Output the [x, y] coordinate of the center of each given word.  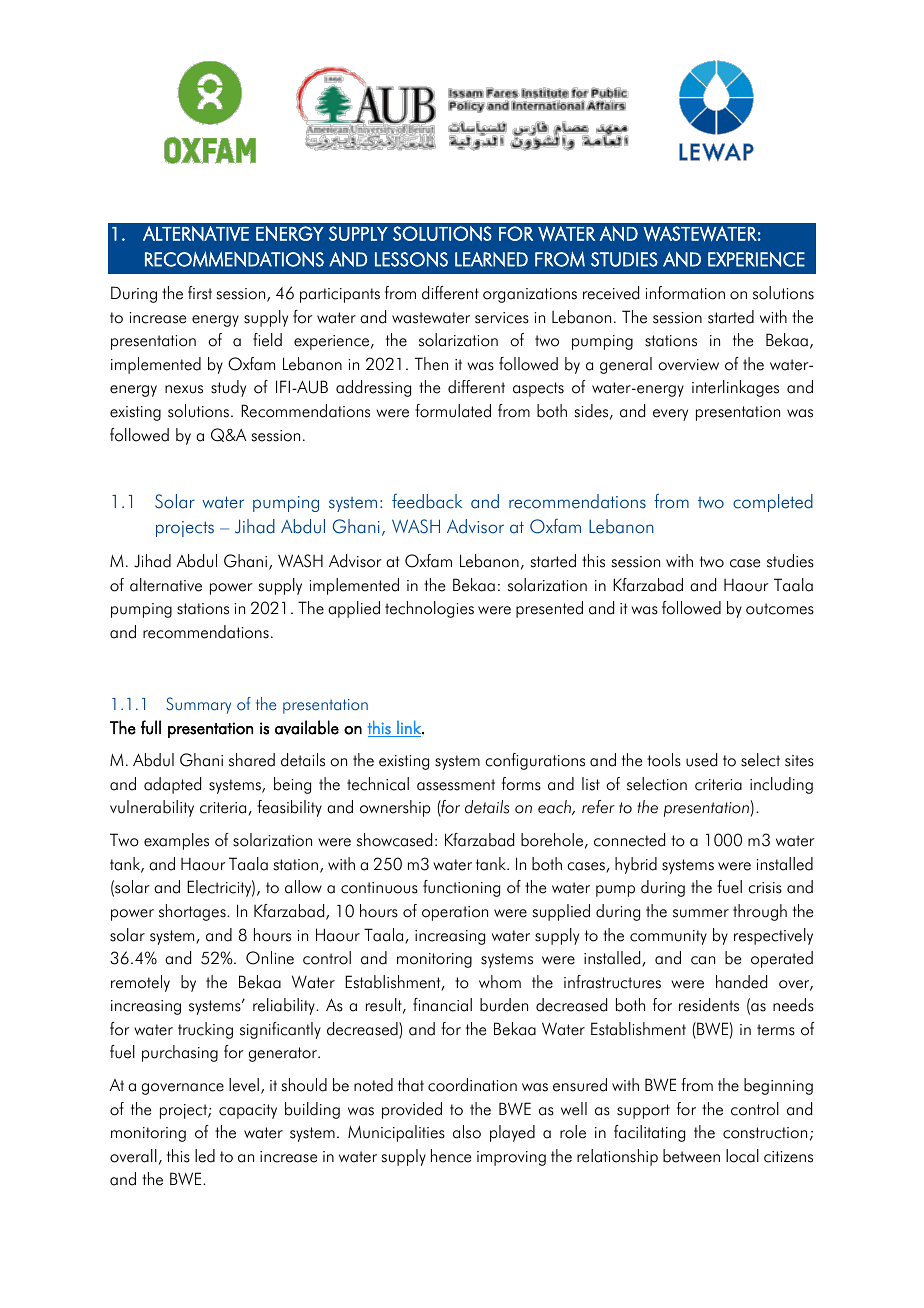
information [685, 293]
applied [354, 609]
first [200, 293]
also [467, 1132]
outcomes [780, 609]
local [742, 1156]
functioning [461, 888]
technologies [429, 609]
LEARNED [491, 259]
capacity [248, 1111]
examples [176, 841]
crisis [765, 888]
